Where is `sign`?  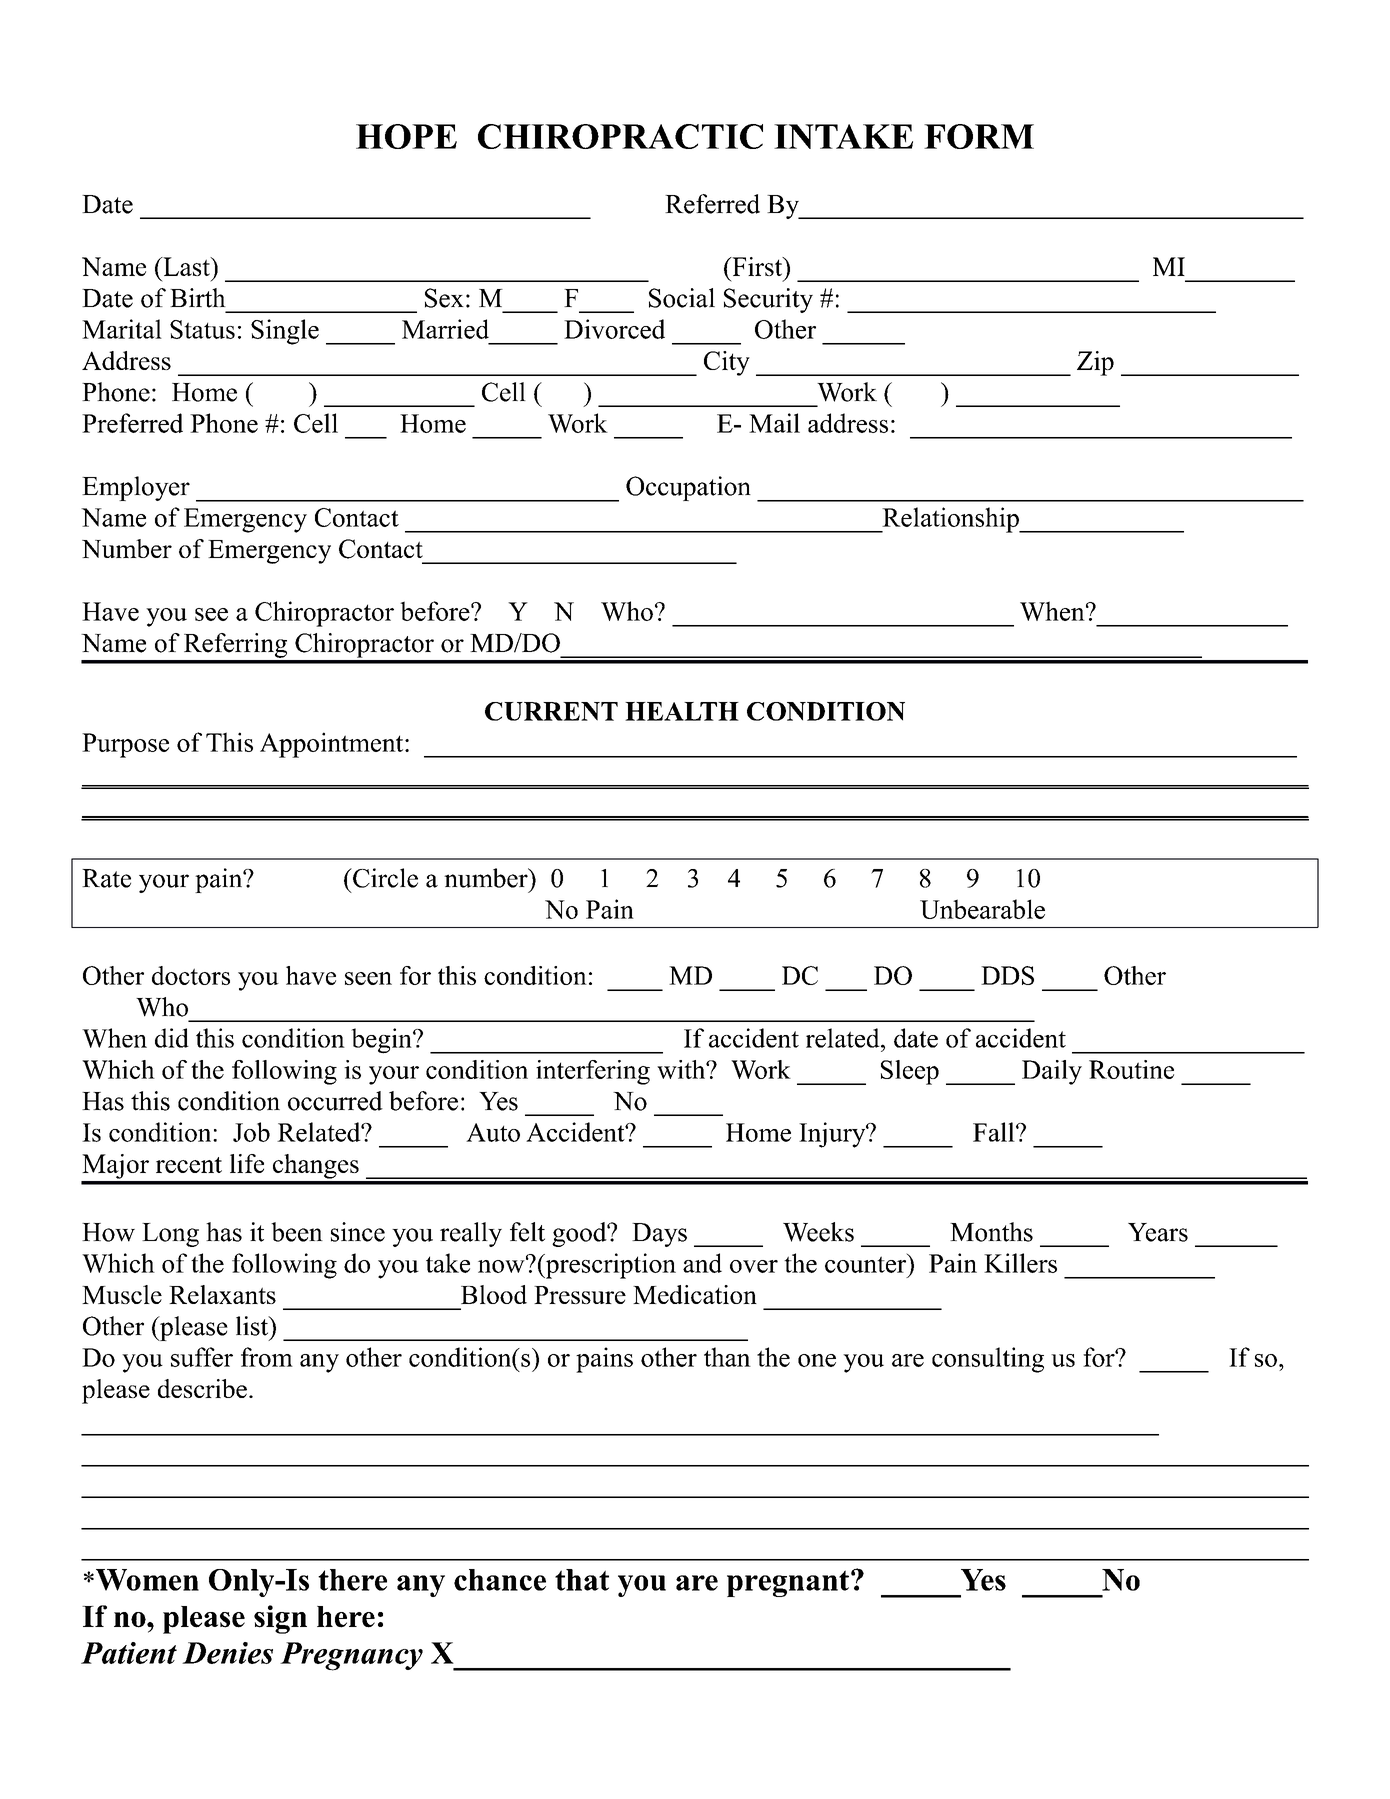 sign is located at coordinates (280, 1619).
